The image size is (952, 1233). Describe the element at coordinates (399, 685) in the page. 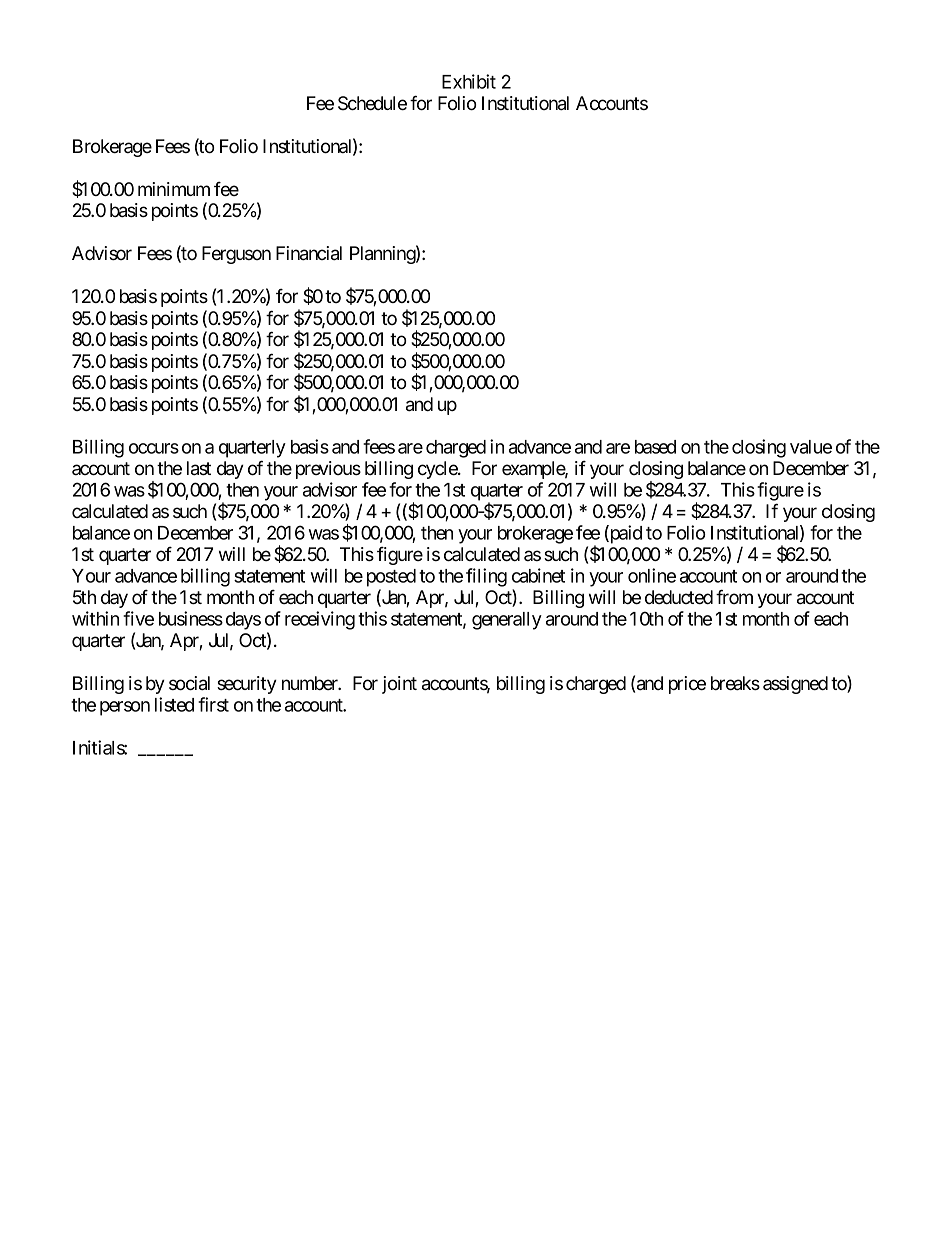

I see `joint` at that location.
